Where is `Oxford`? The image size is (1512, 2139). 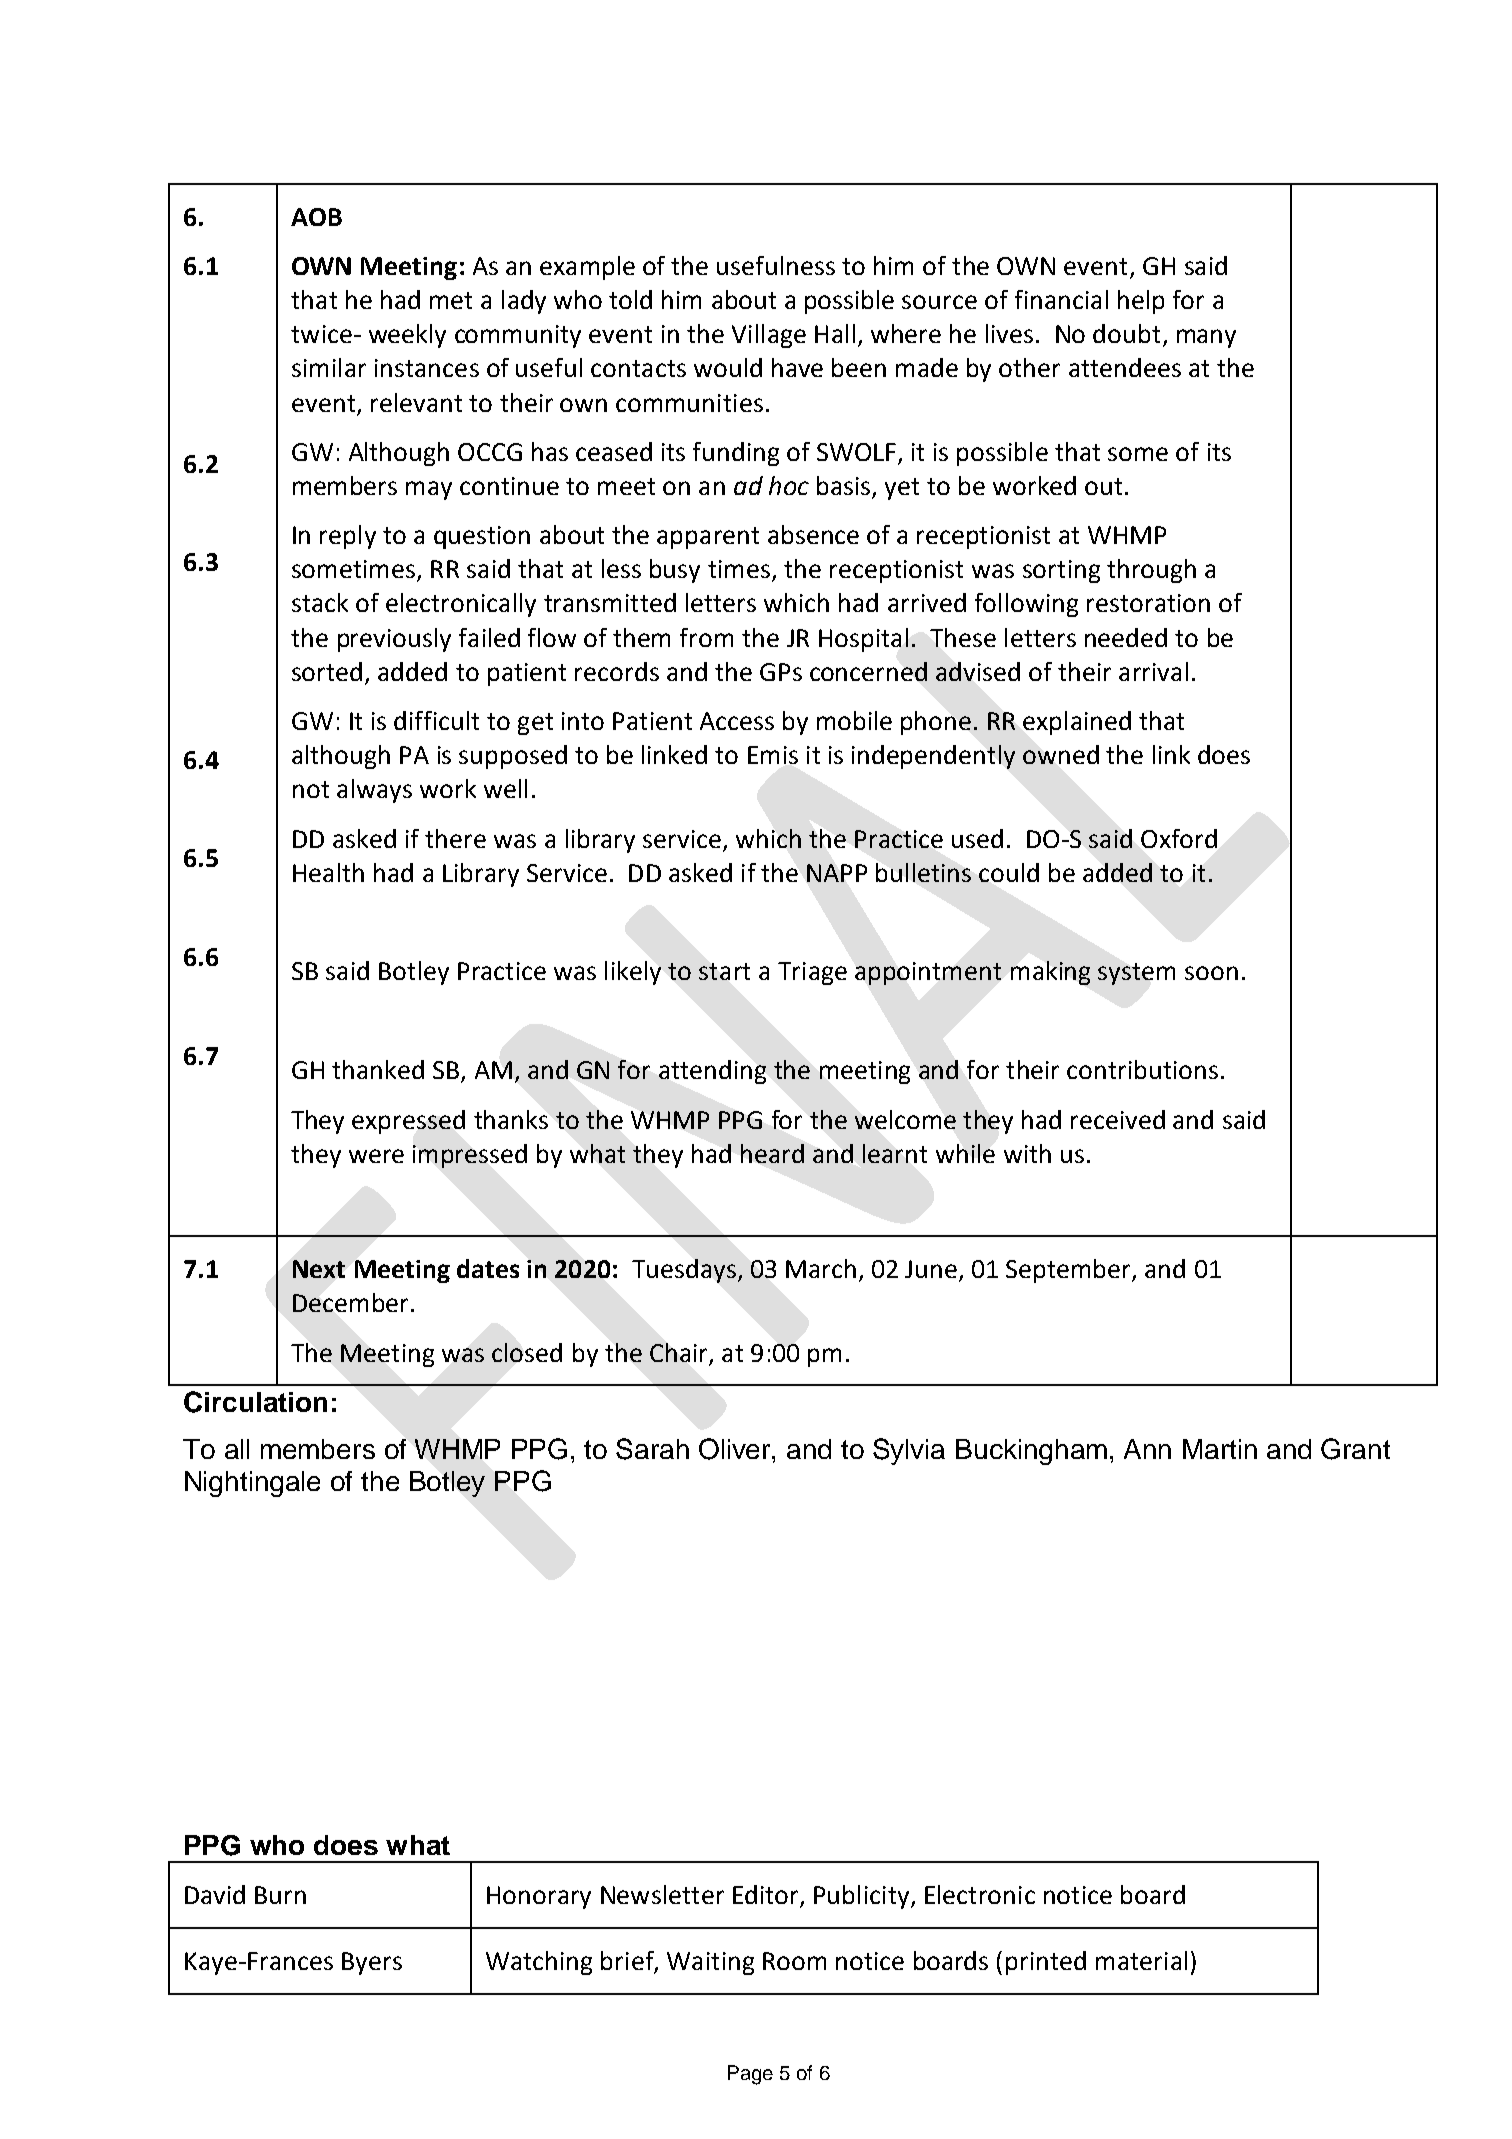 Oxford is located at coordinates (1179, 838).
